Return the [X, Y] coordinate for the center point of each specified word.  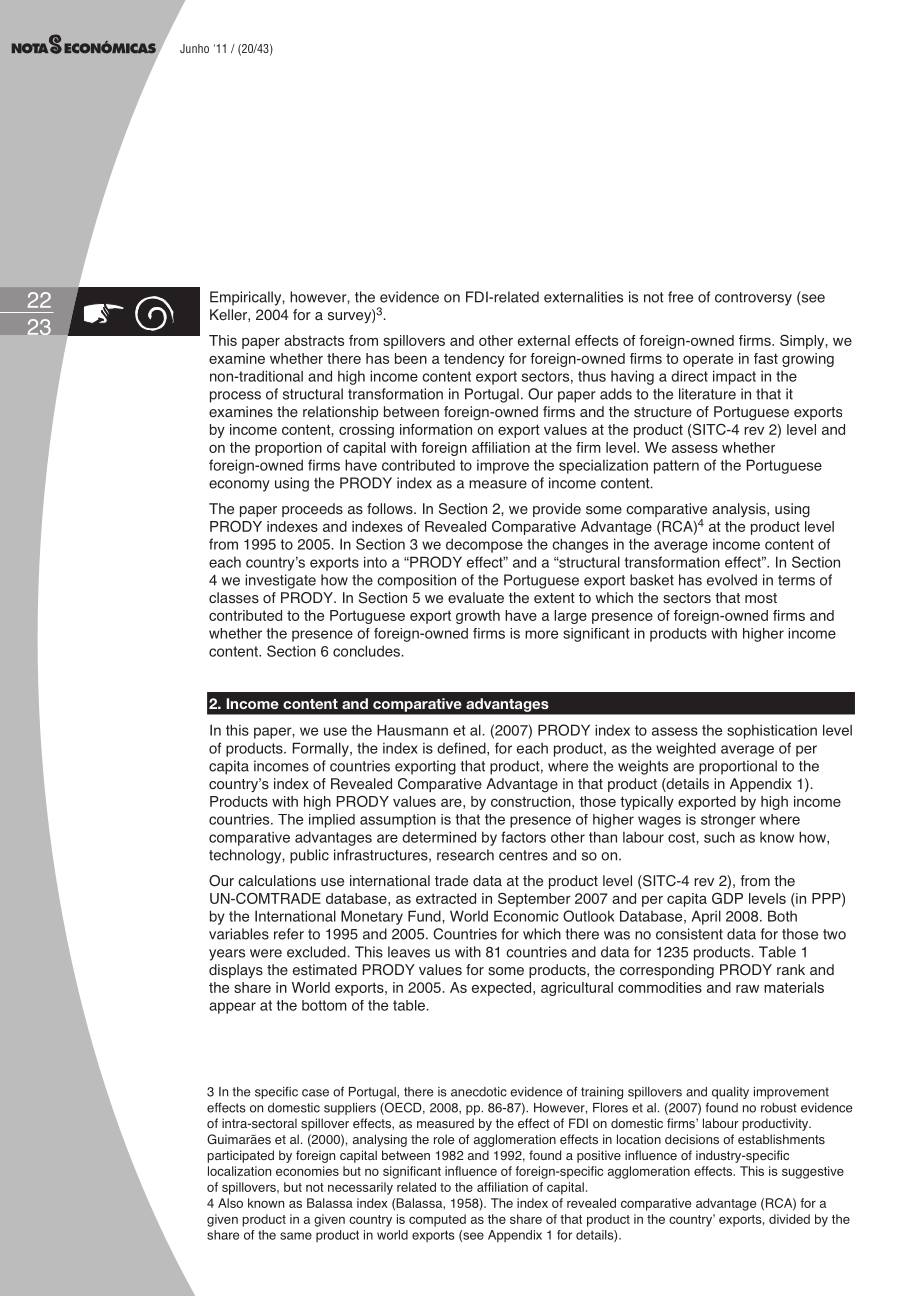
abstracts [314, 340]
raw [747, 988]
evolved [732, 580]
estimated [325, 970]
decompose [484, 545]
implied [332, 821]
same [296, 1236]
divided [789, 1219]
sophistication [772, 731]
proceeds [312, 510]
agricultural [577, 989]
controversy [753, 299]
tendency [474, 360]
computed [437, 1220]
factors [523, 837]
